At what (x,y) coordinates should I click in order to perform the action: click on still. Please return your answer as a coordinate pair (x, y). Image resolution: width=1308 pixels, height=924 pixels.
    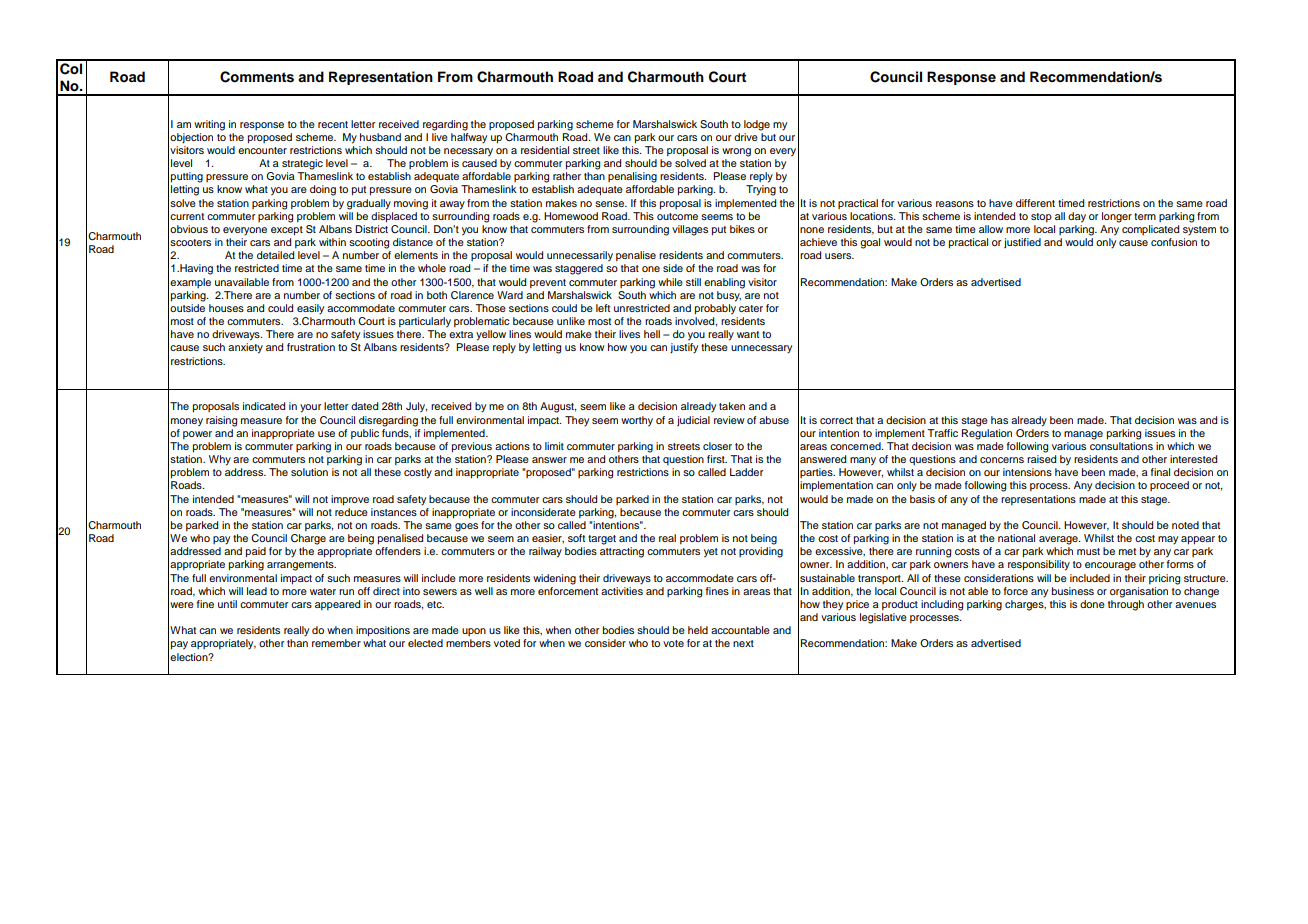
    Looking at the image, I should click on (693, 282).
